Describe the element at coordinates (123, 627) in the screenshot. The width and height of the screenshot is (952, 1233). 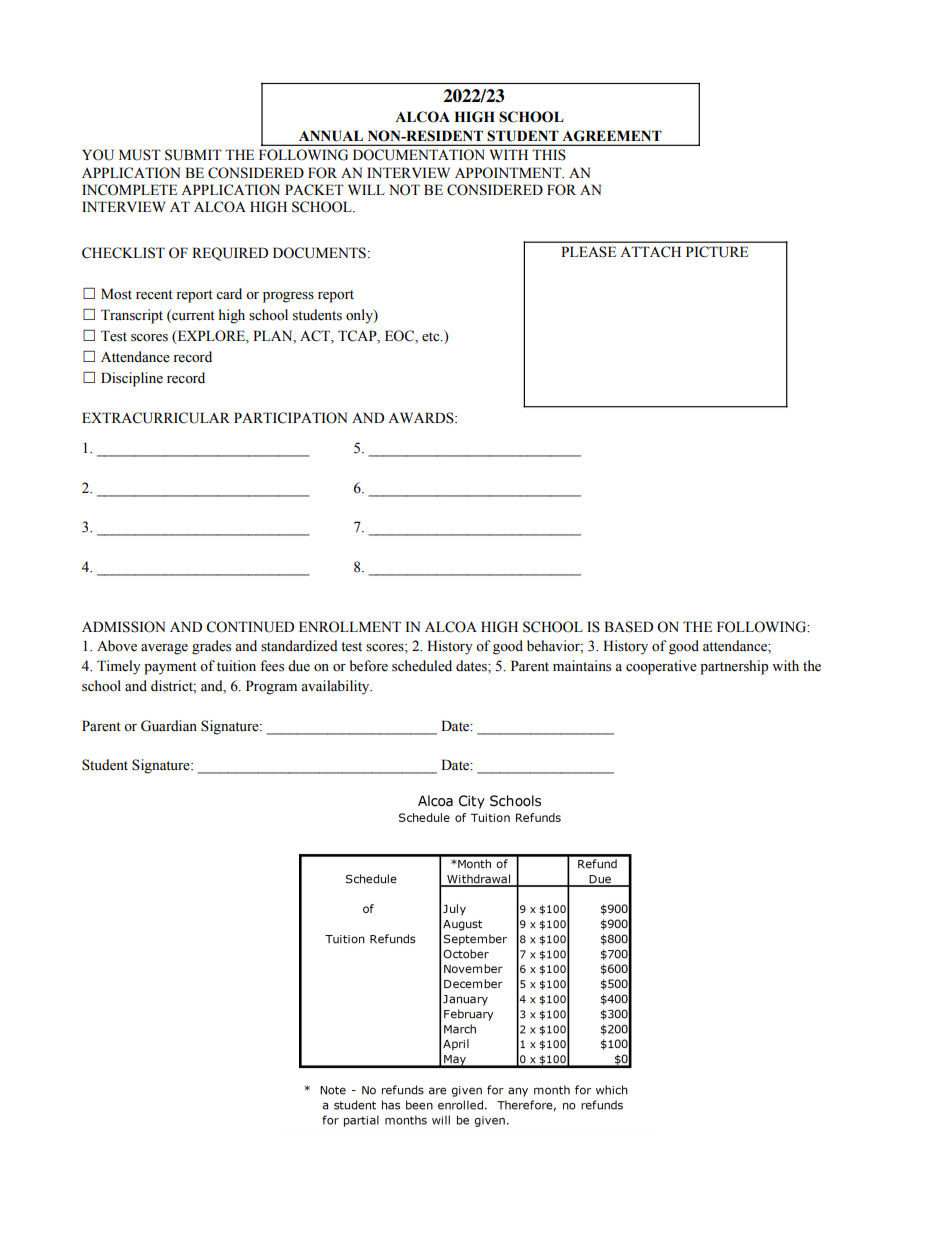
I see `ADMISSION` at that location.
